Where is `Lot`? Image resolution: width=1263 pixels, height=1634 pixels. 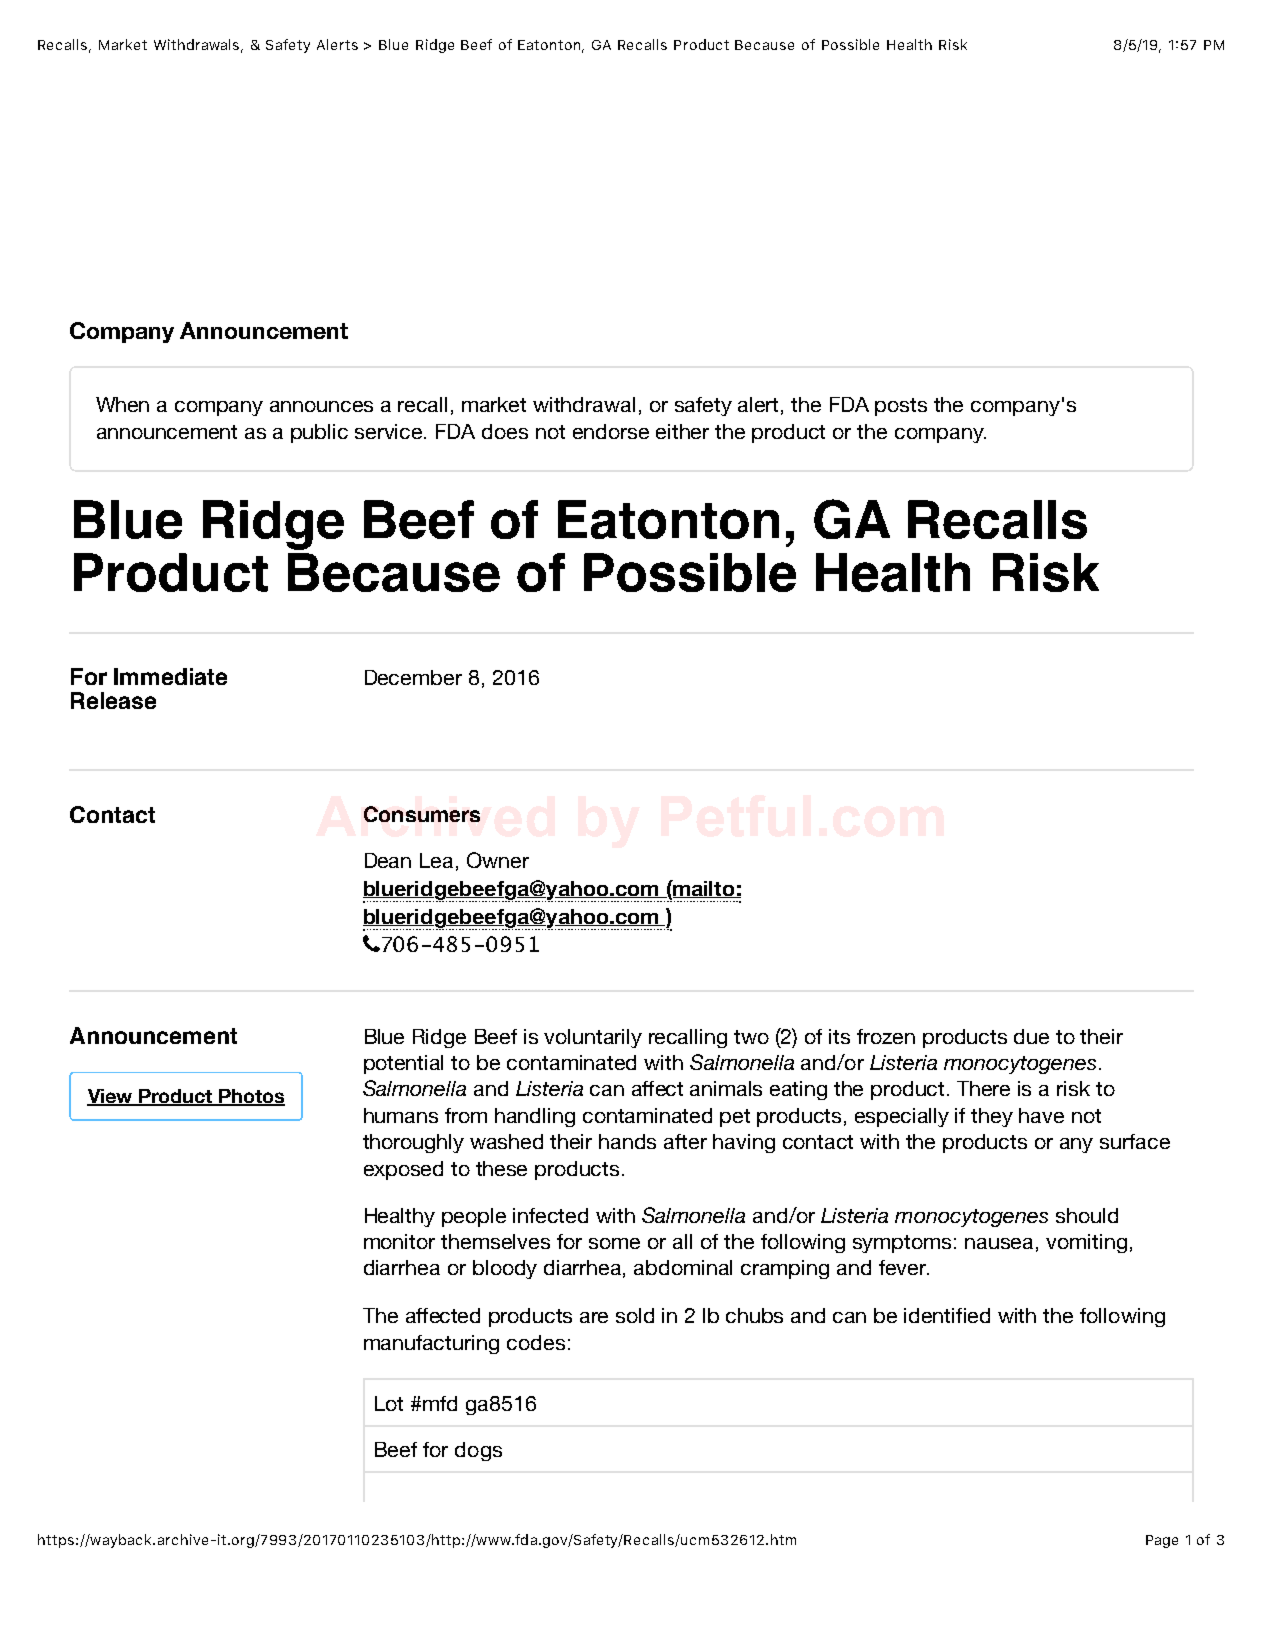
Lot is located at coordinates (389, 1403).
